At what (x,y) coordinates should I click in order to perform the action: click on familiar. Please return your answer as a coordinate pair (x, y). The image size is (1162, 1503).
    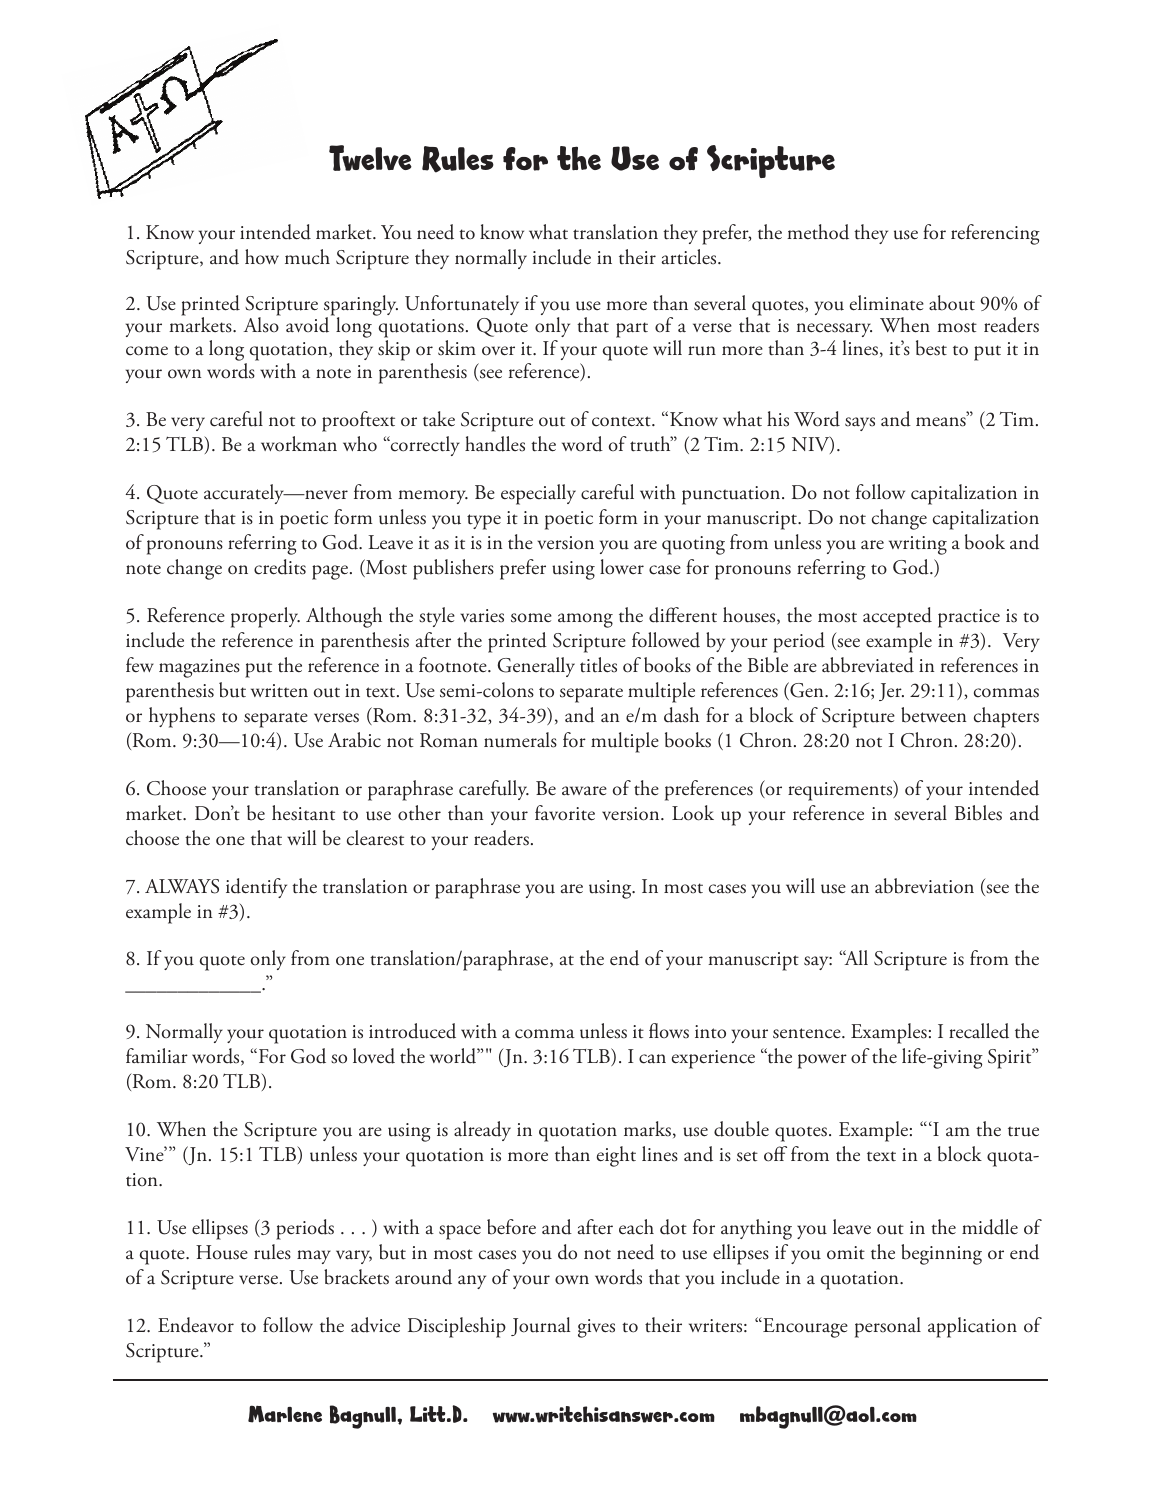
    Looking at the image, I should click on (157, 1055).
